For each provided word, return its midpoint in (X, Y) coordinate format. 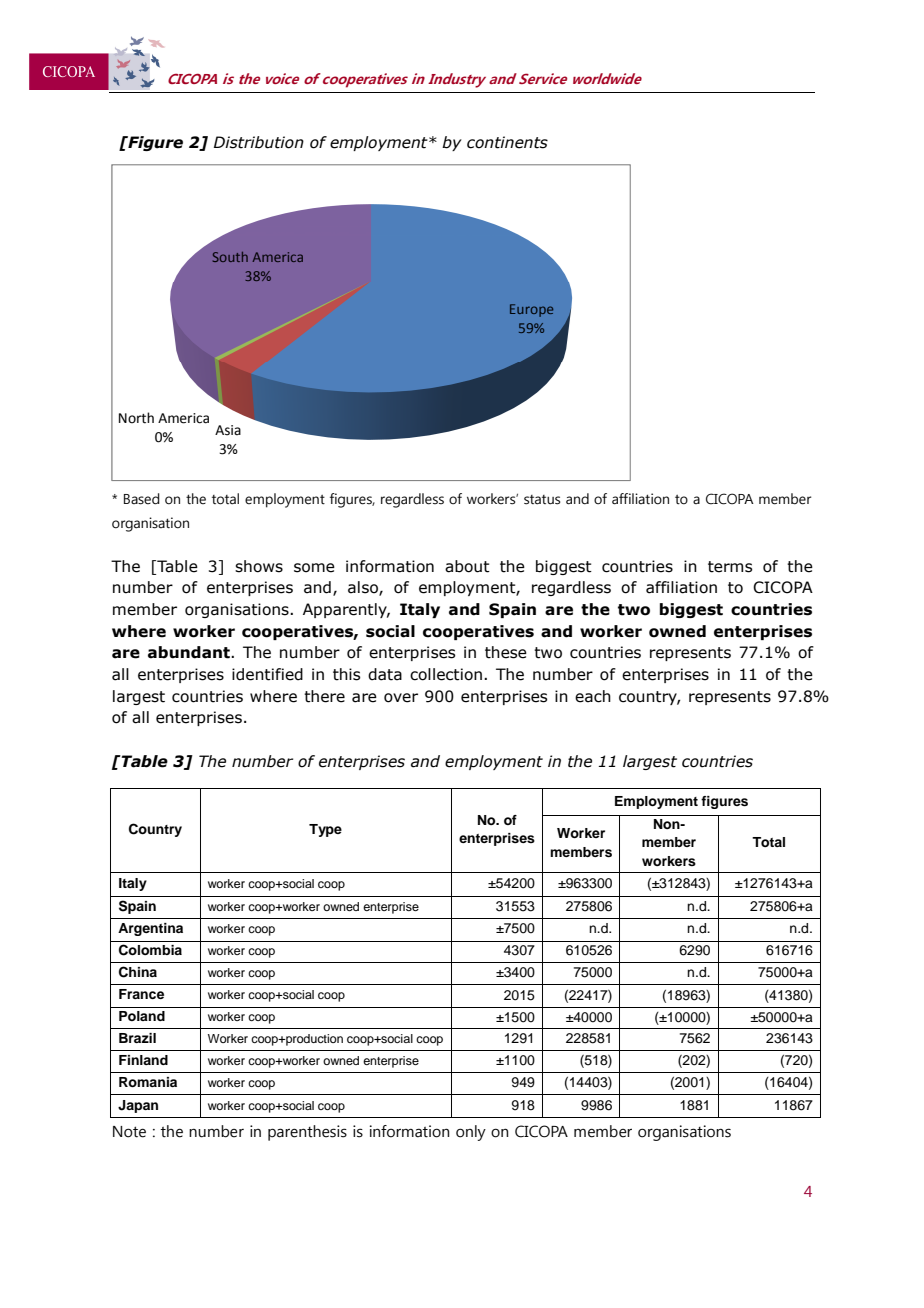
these (506, 652)
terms (730, 567)
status (542, 500)
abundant (190, 652)
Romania (148, 1082)
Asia (228, 430)
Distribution (259, 142)
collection (446, 674)
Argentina (150, 929)
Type (325, 830)
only (471, 1133)
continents (507, 142)
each (593, 696)
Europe (531, 310)
